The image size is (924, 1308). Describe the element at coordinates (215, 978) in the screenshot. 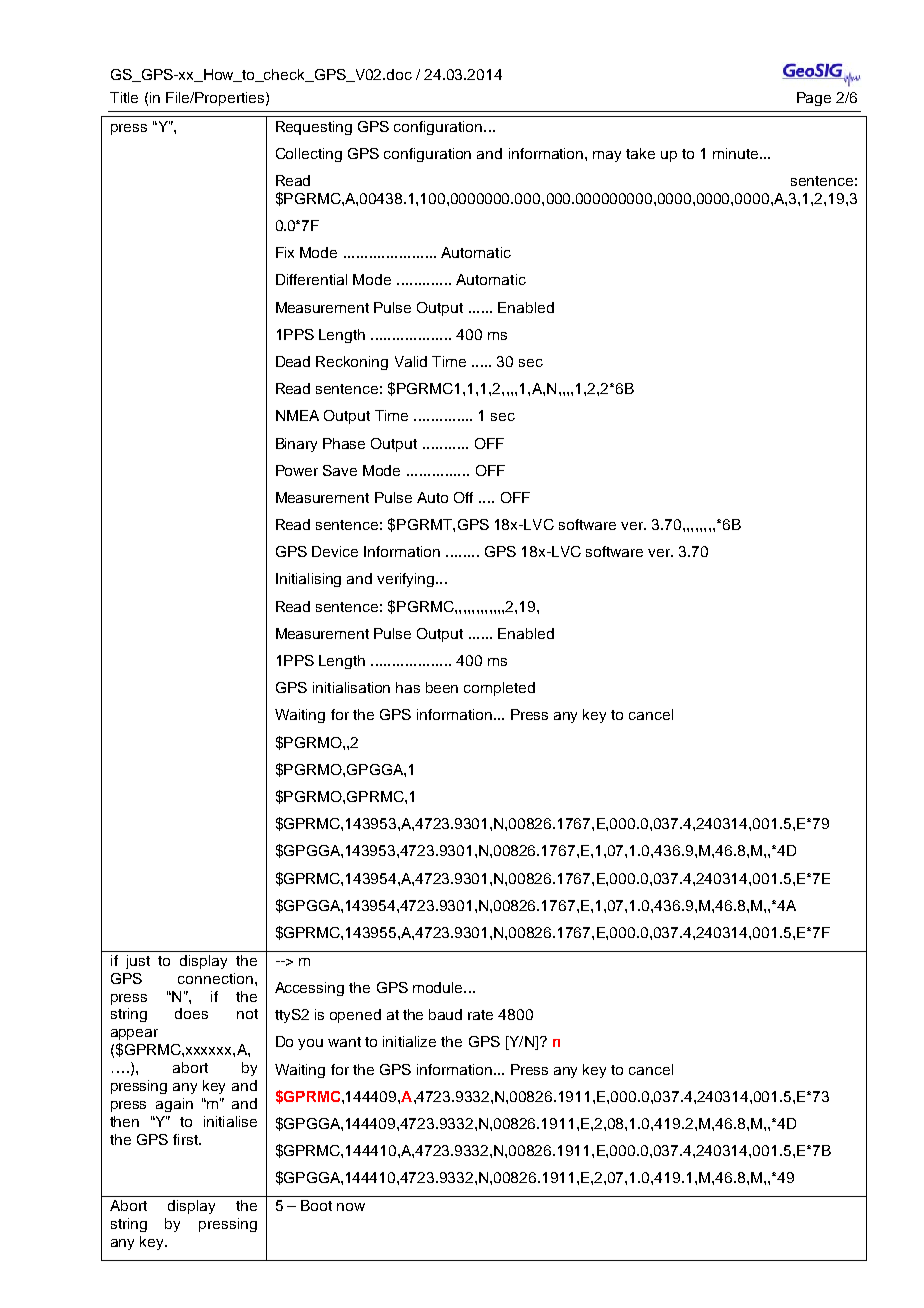

I see `connection` at that location.
